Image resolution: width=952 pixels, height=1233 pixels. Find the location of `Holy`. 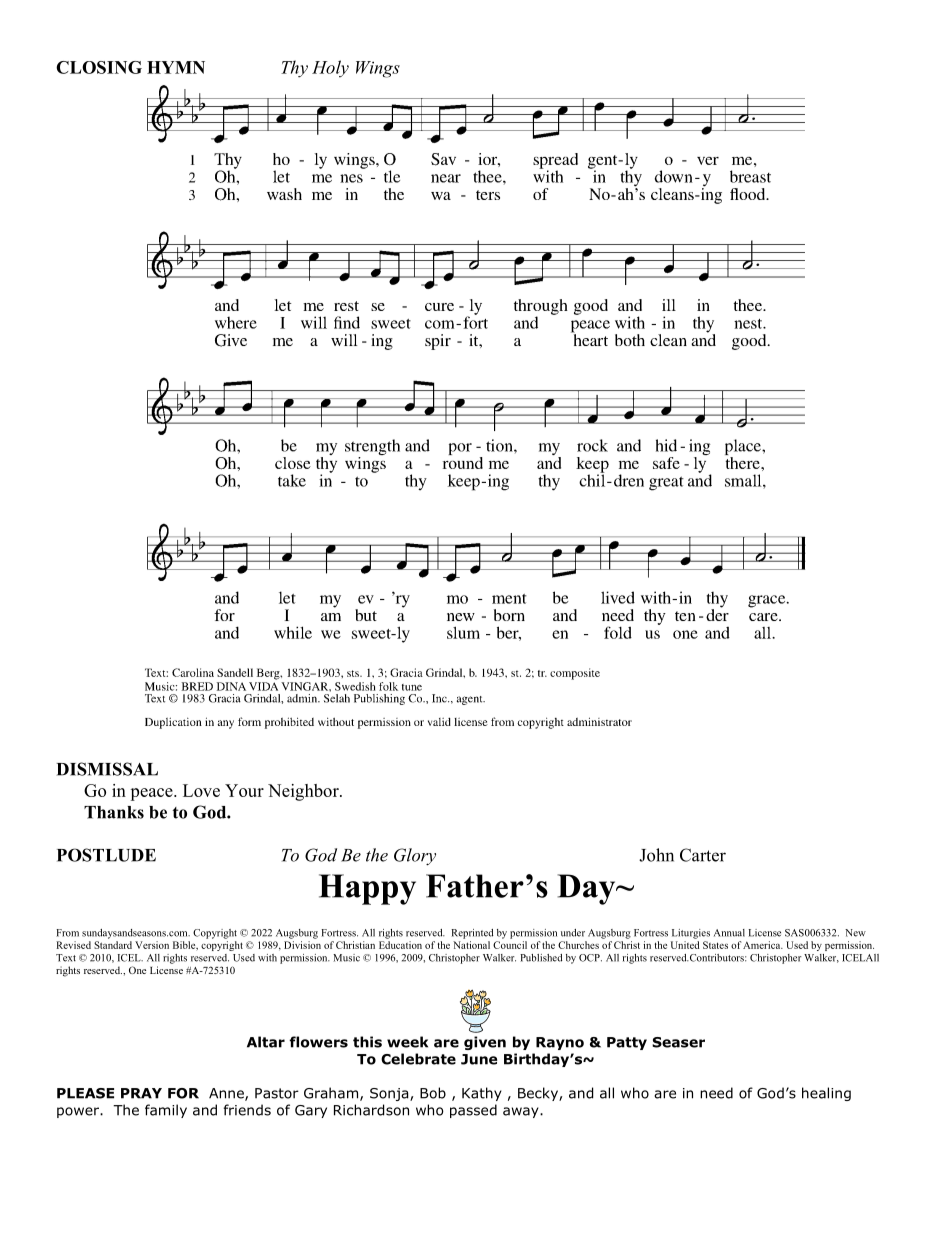

Holy is located at coordinates (330, 69).
